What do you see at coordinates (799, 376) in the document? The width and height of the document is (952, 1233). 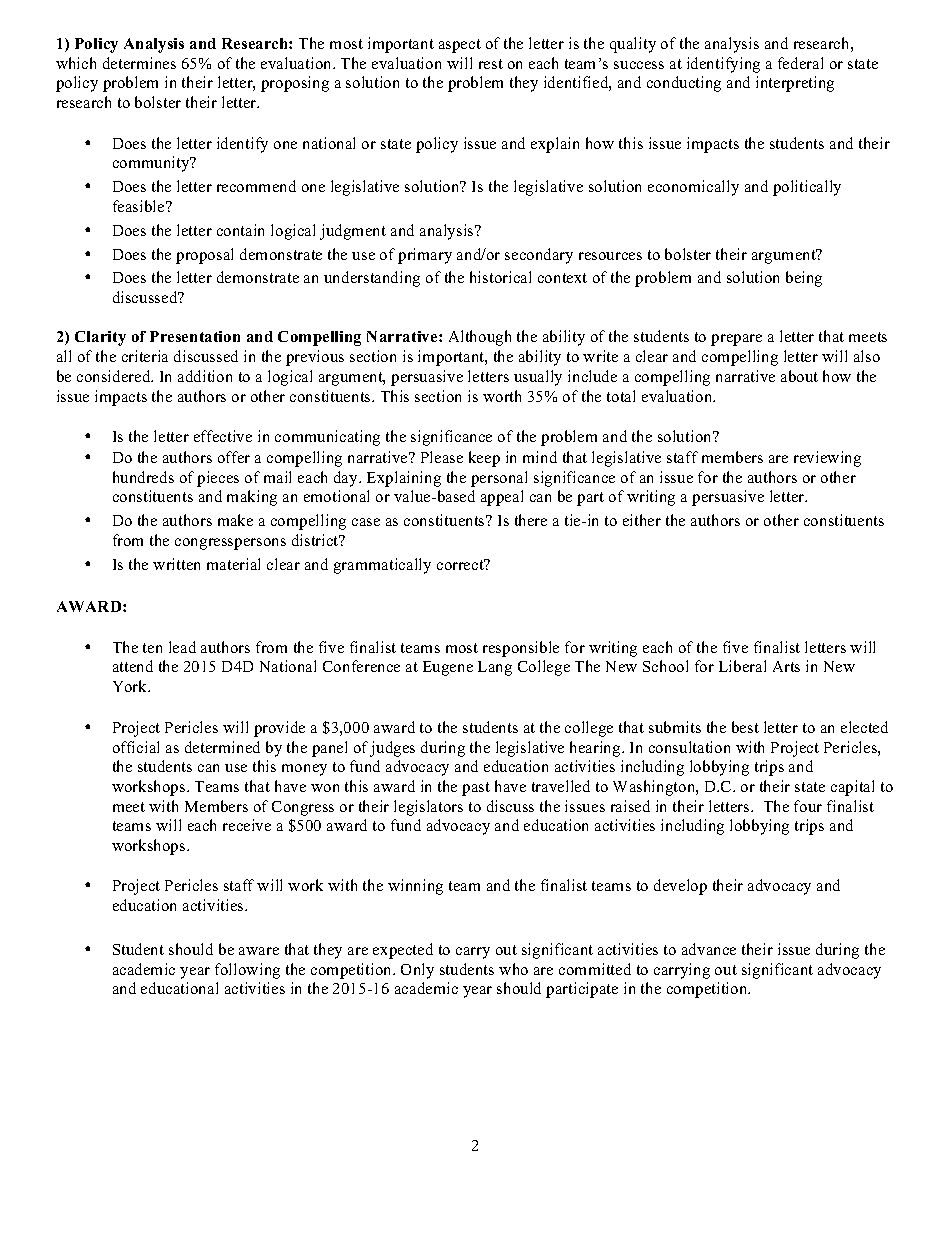 I see `about` at bounding box center [799, 376].
